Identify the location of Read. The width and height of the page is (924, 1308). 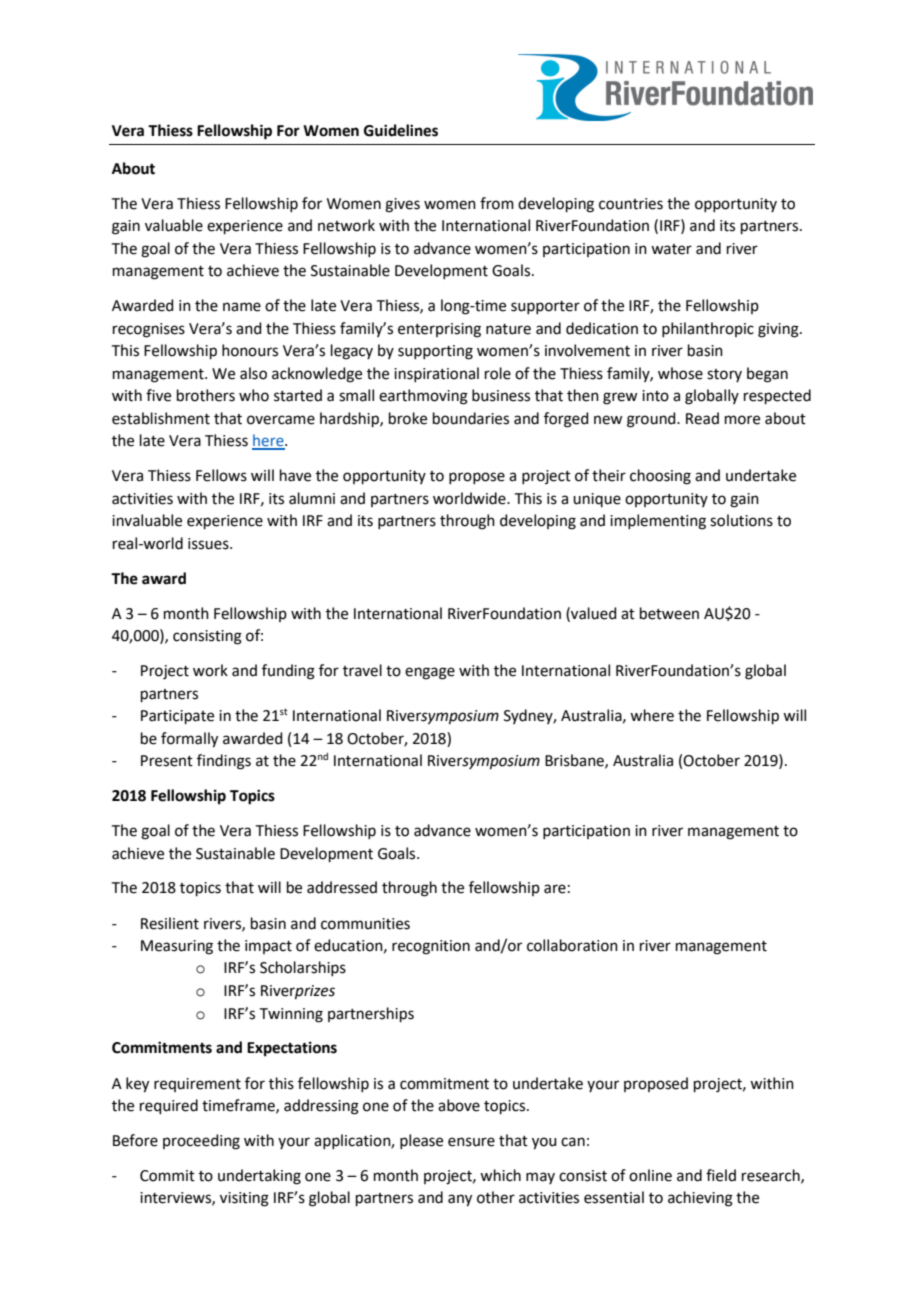
(702, 418).
